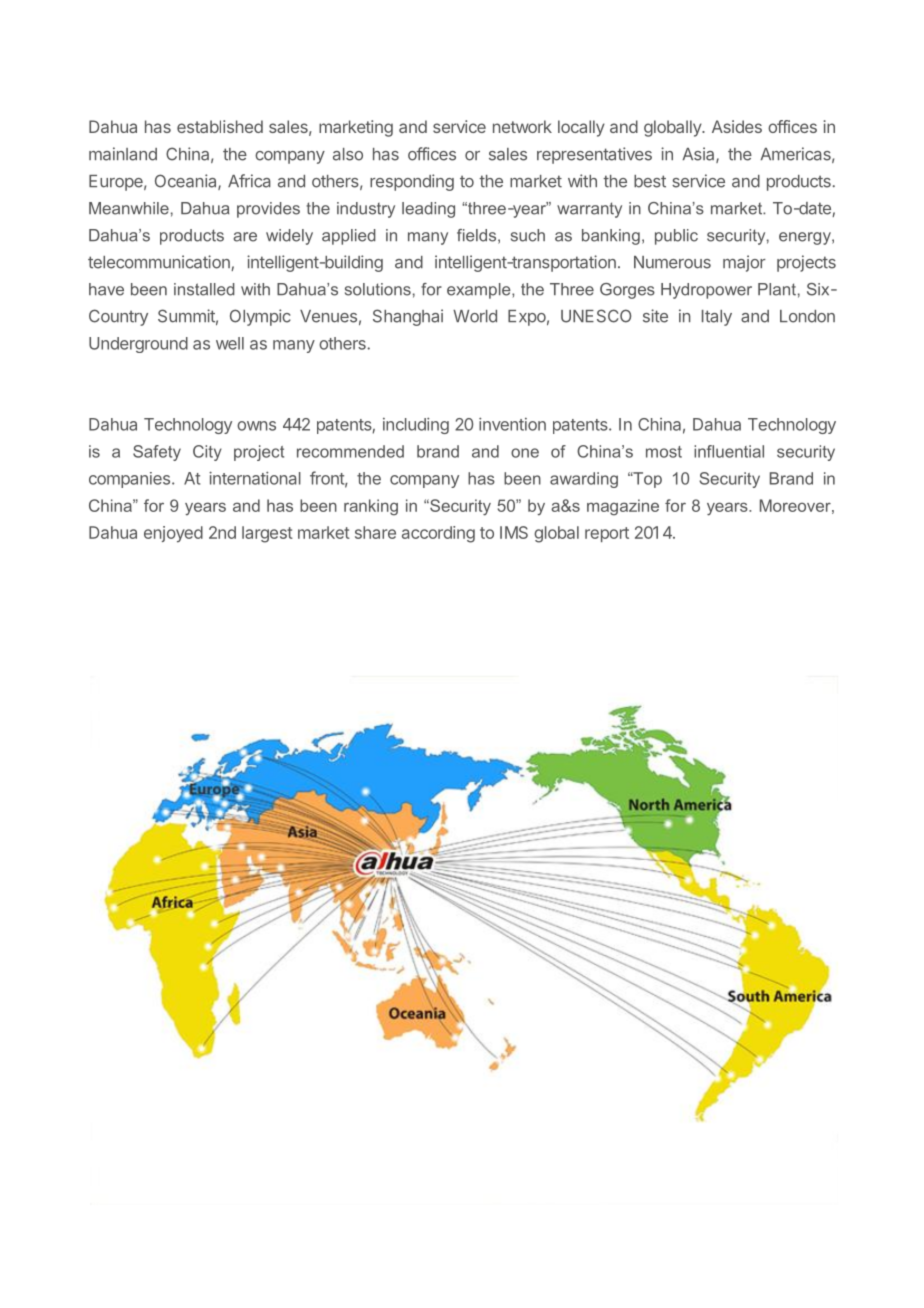 The width and height of the screenshot is (924, 1308). I want to click on owns, so click(256, 426).
